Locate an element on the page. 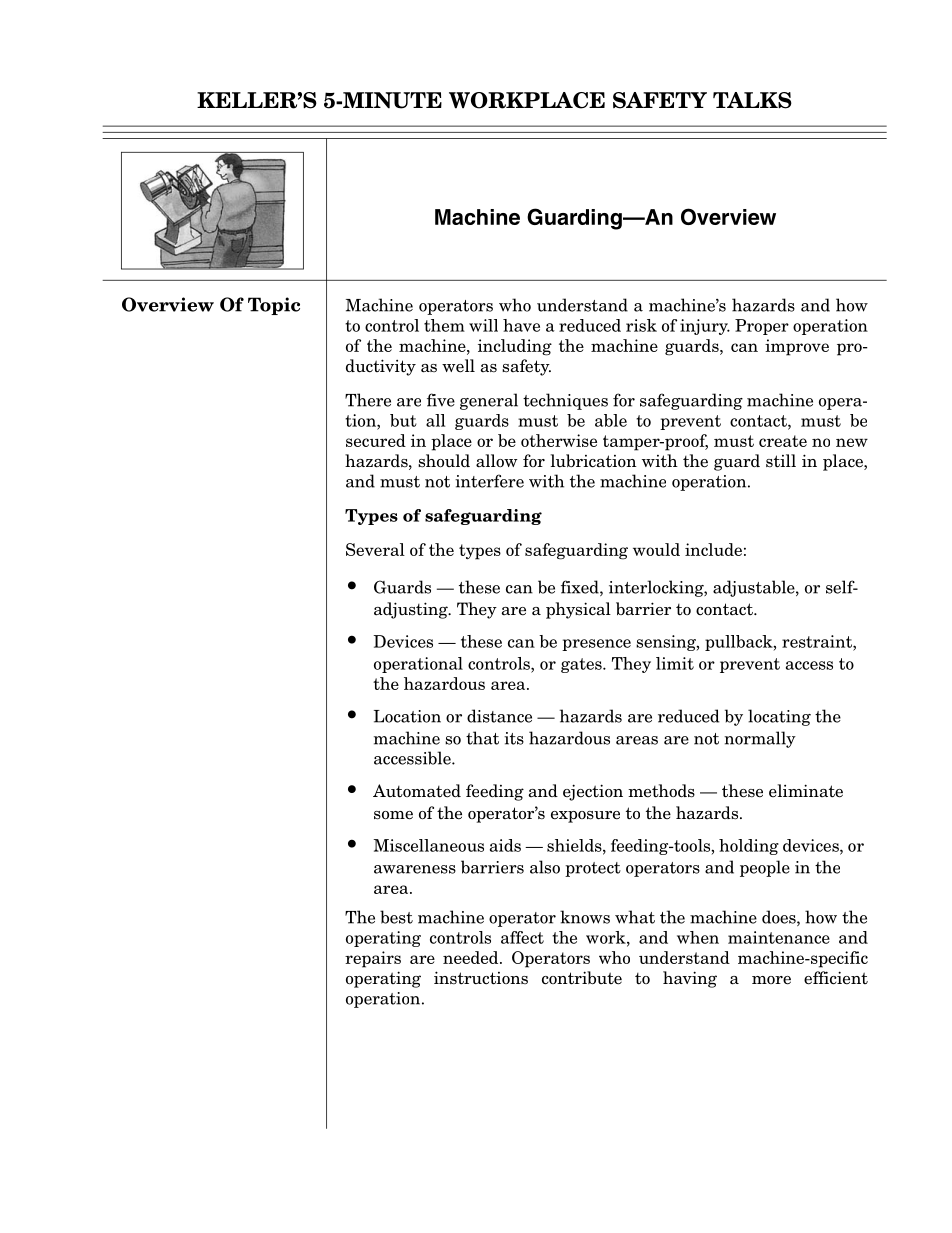  gates is located at coordinates (582, 665).
